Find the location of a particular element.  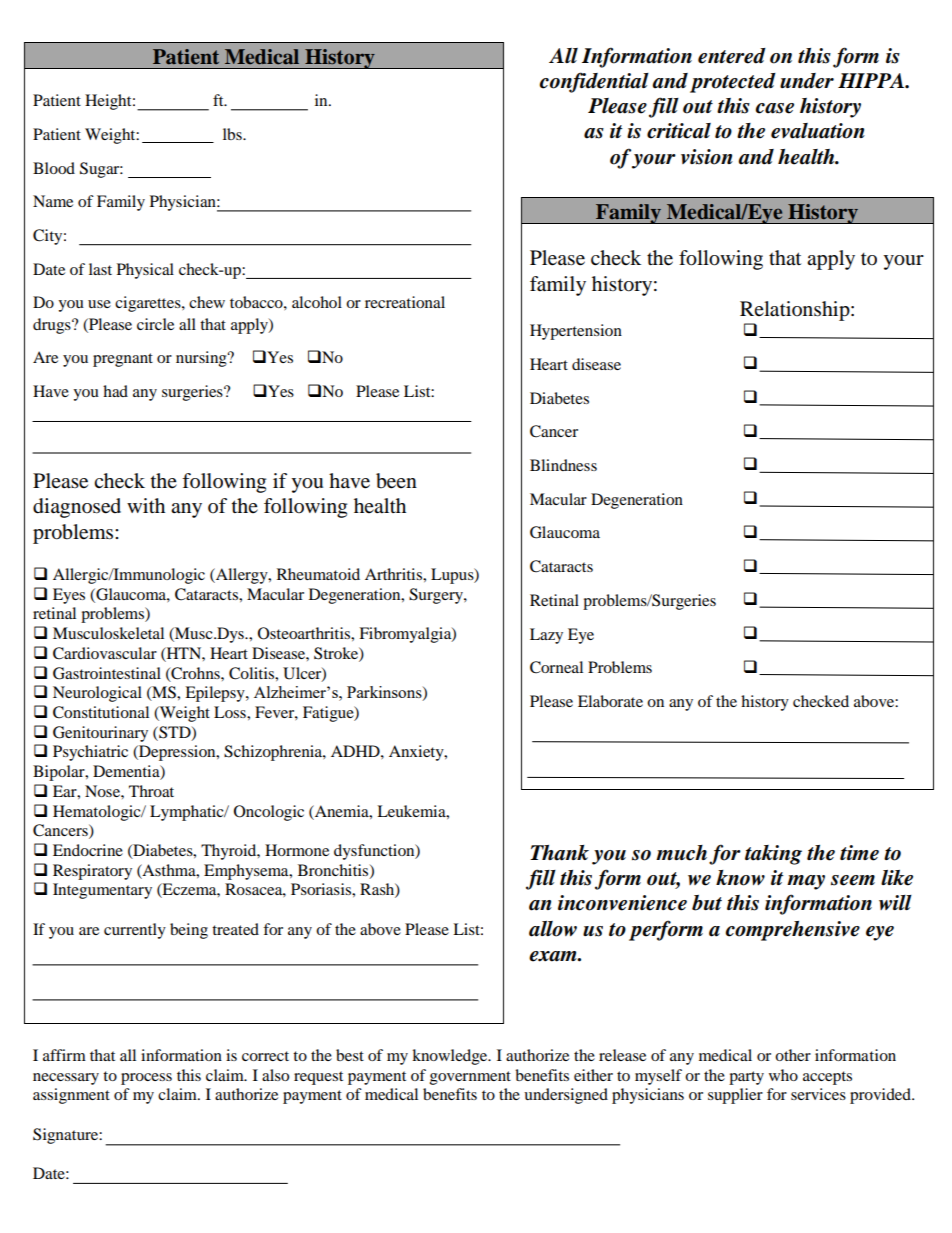

Lazy is located at coordinates (546, 636).
